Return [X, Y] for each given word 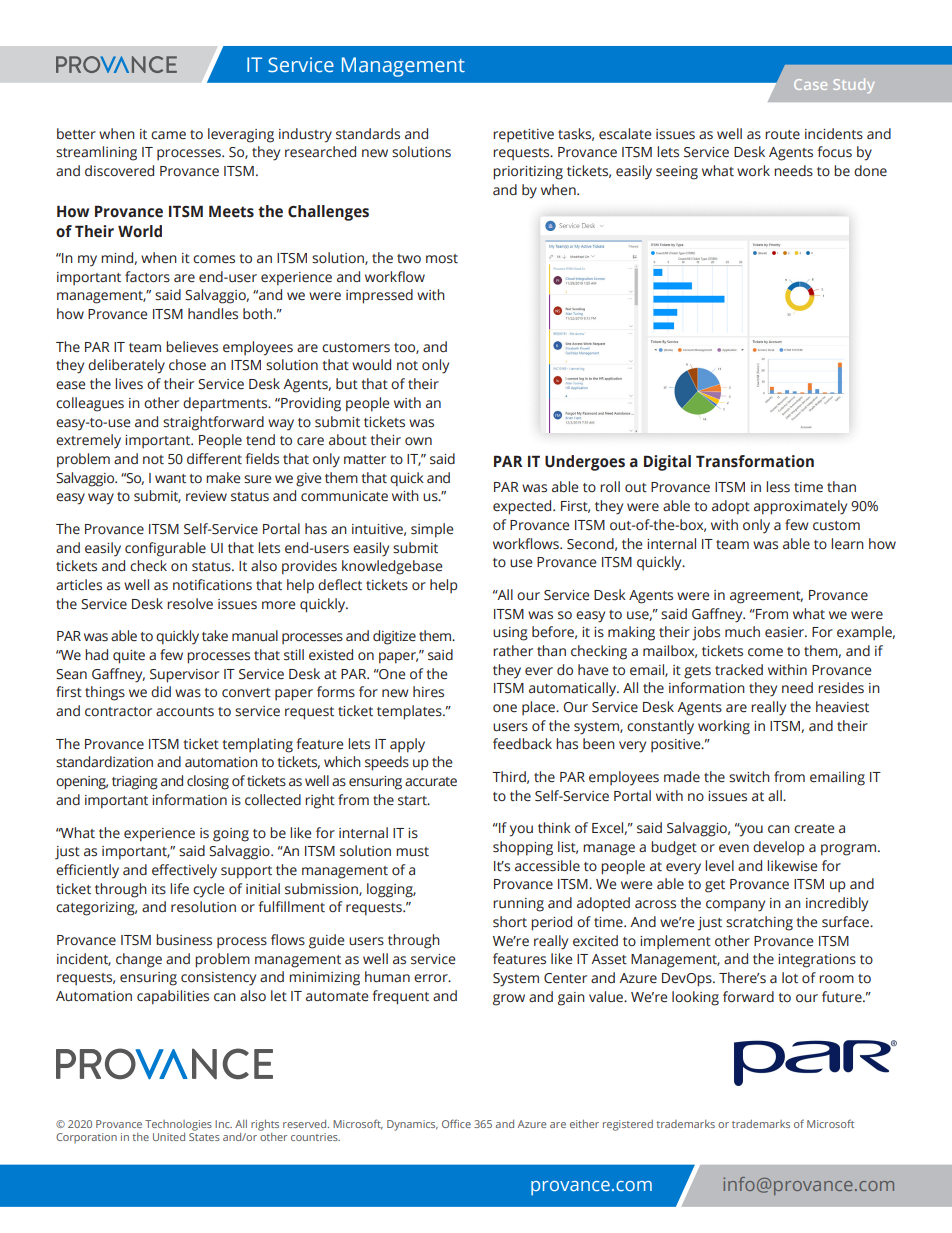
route [782, 135]
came [168, 135]
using [510, 634]
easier [786, 632]
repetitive [523, 135]
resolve [190, 604]
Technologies [178, 1125]
